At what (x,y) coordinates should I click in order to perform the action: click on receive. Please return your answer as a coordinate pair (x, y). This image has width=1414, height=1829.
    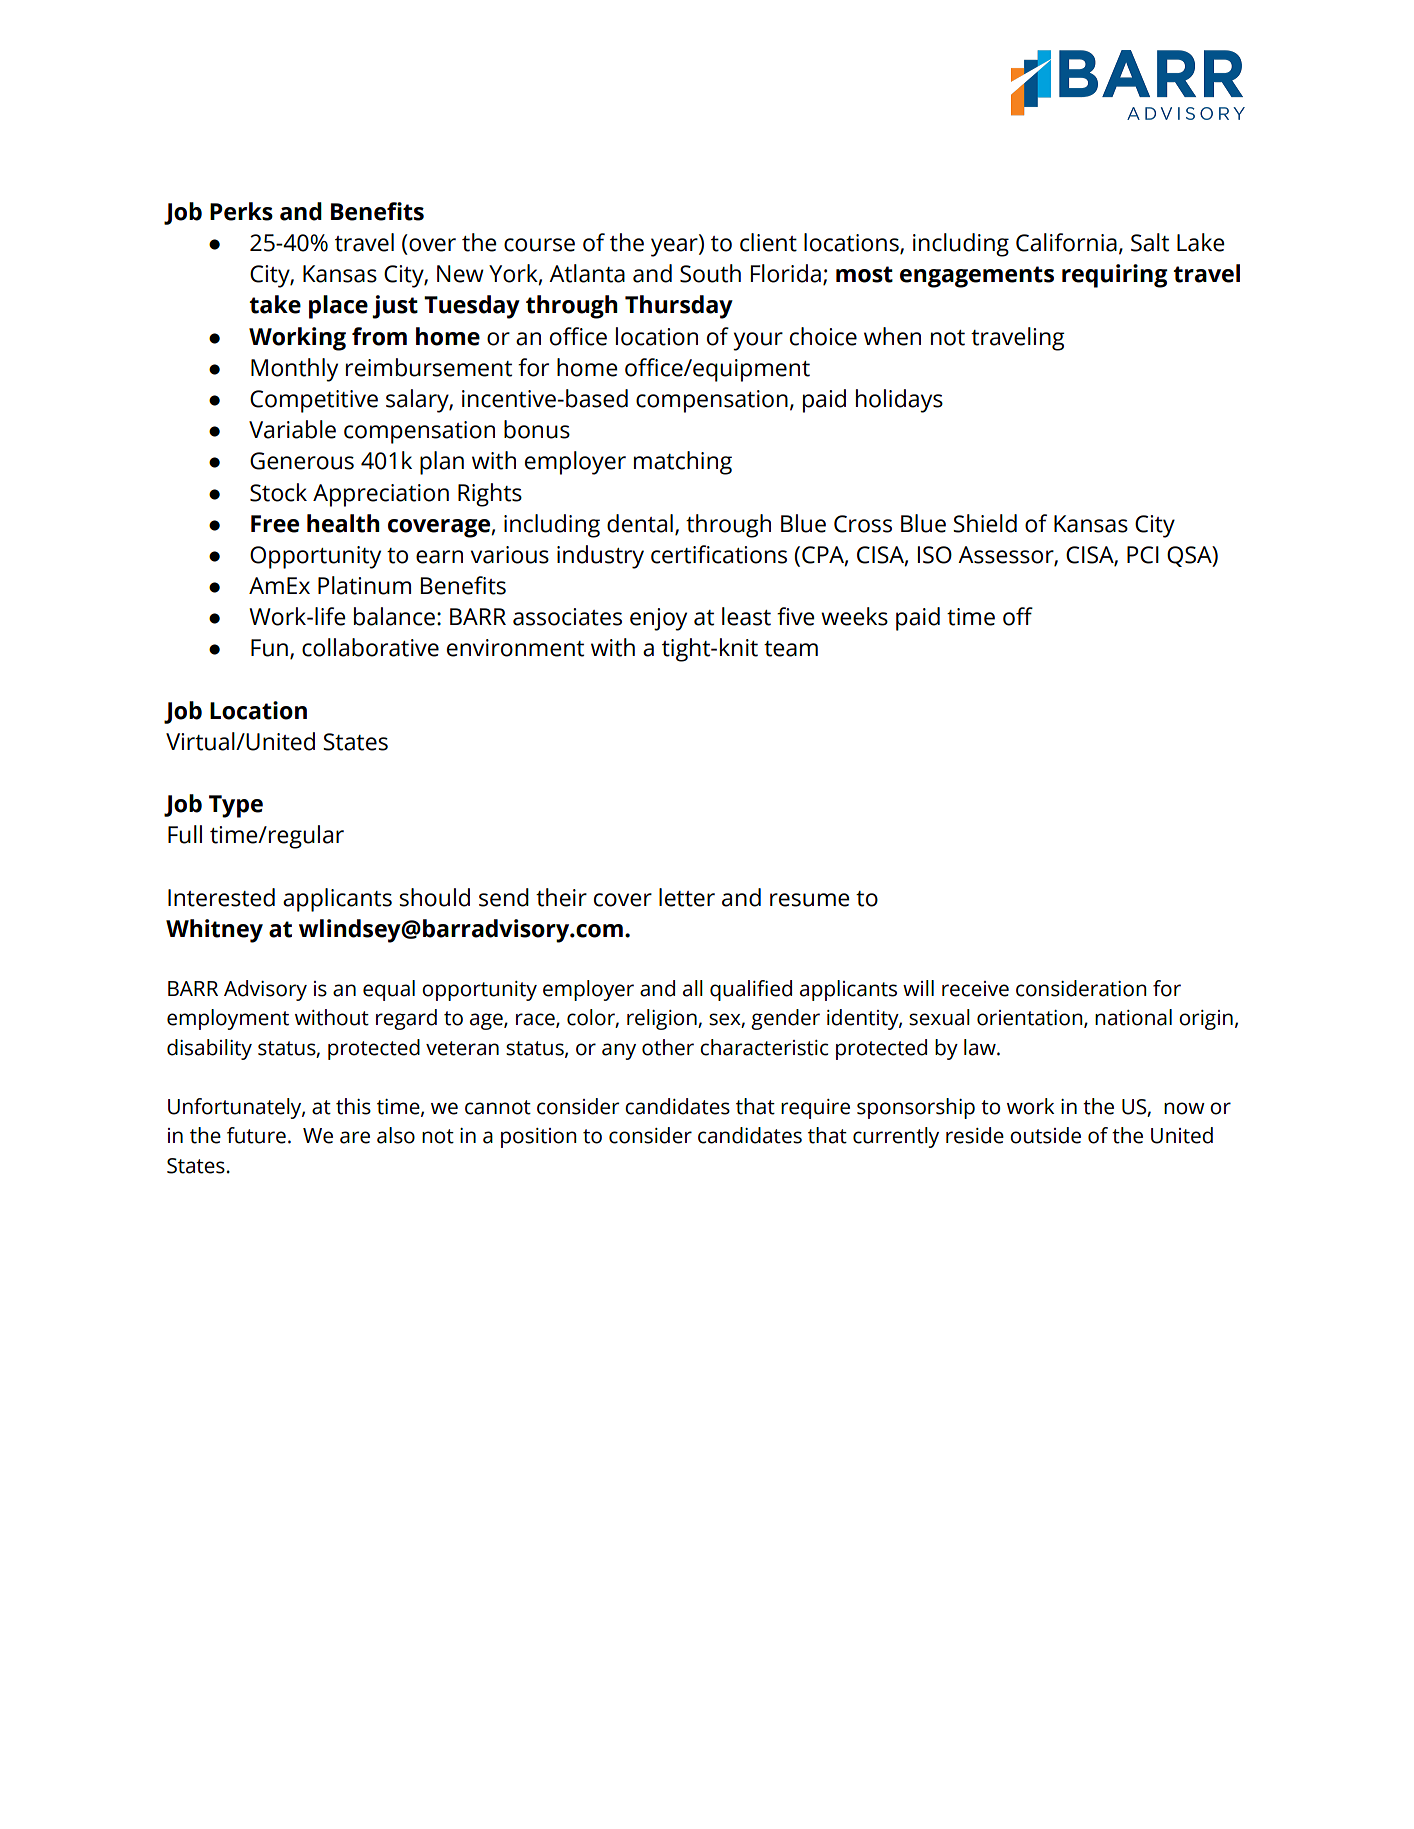
    Looking at the image, I should click on (975, 989).
